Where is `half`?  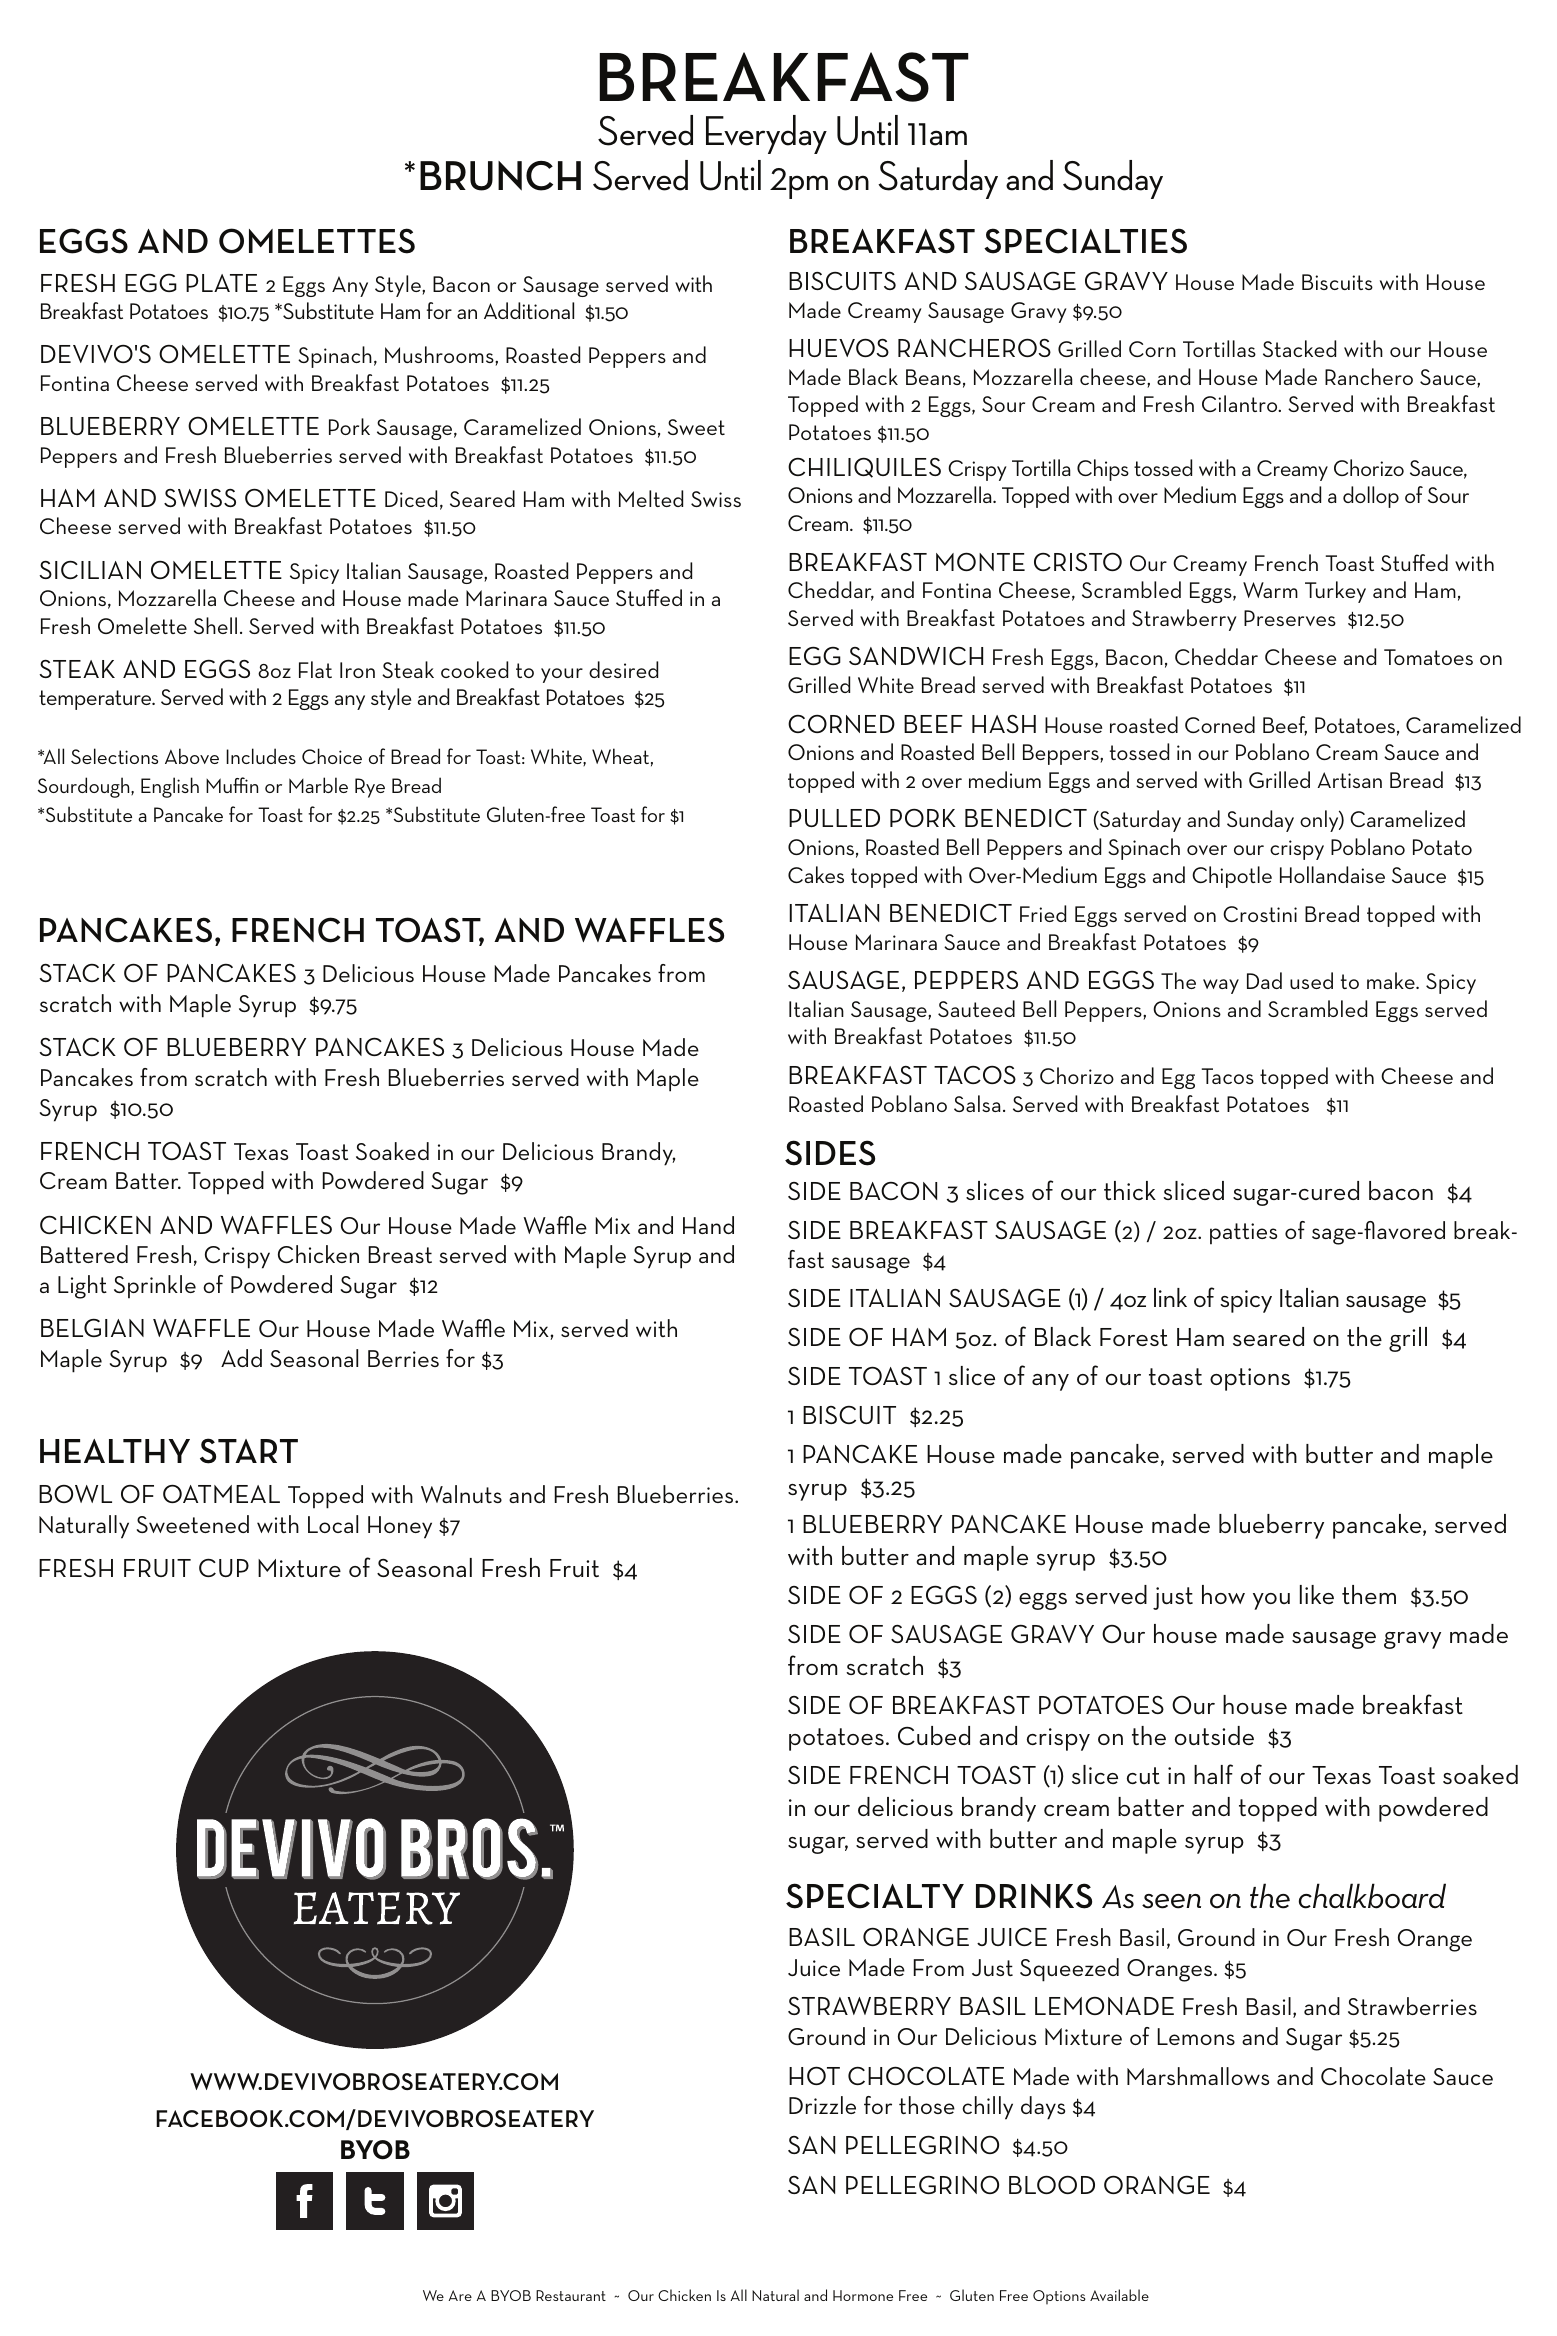 half is located at coordinates (1213, 1774).
